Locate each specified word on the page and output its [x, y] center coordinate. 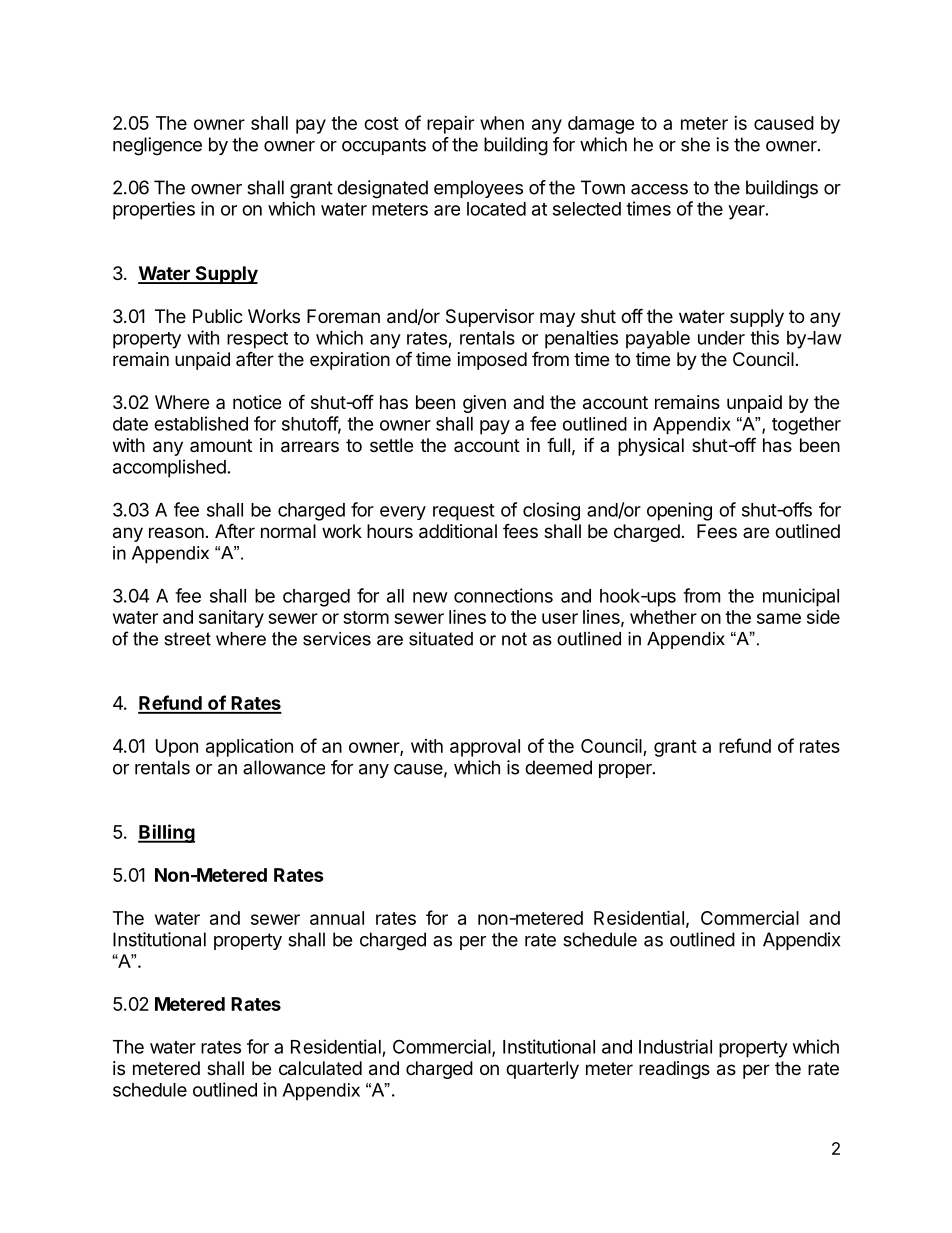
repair [450, 125]
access [659, 189]
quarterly [542, 1070]
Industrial [675, 1046]
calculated [320, 1068]
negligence [157, 146]
